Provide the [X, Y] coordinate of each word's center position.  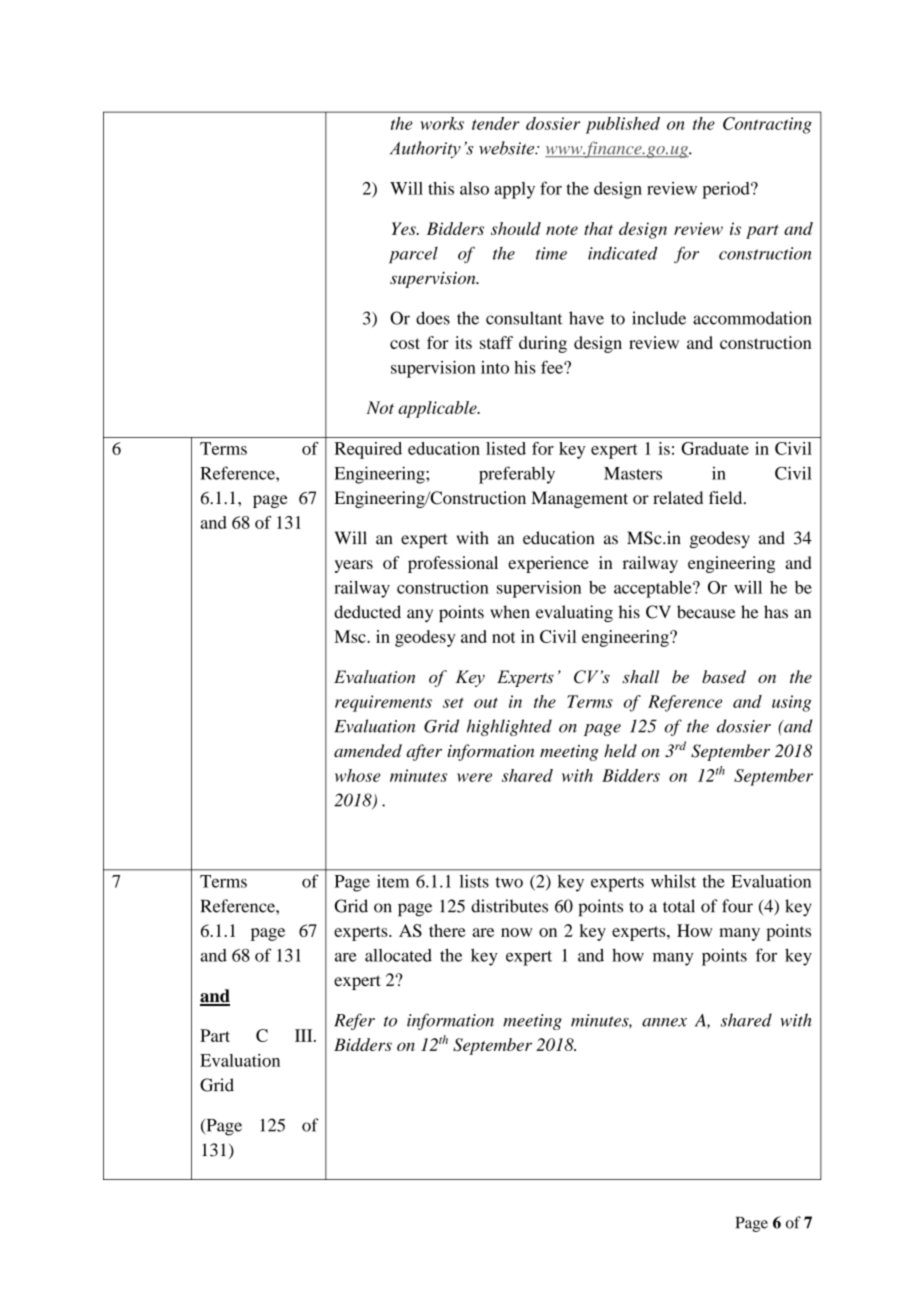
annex [664, 1022]
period [727, 190]
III [305, 1035]
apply [515, 190]
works [442, 123]
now [516, 932]
